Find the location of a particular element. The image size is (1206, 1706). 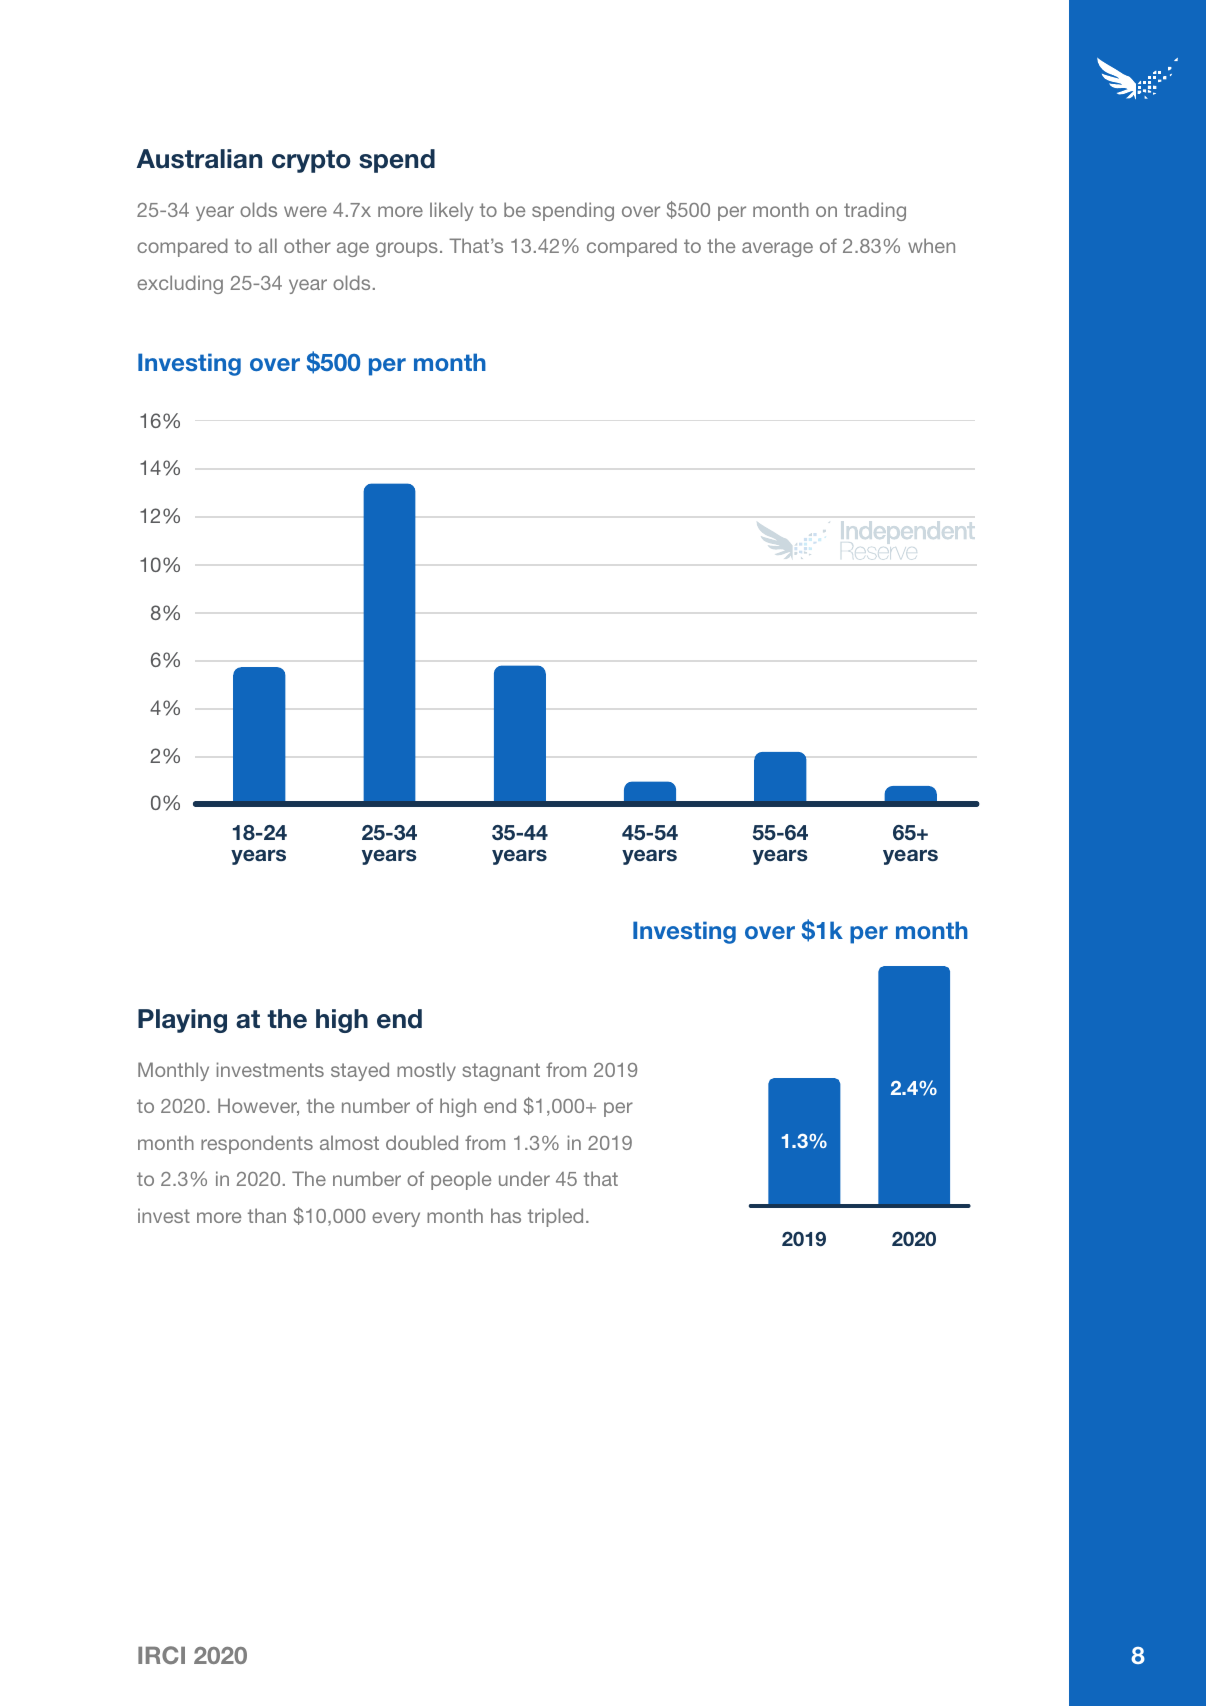

under is located at coordinates (524, 1178).
